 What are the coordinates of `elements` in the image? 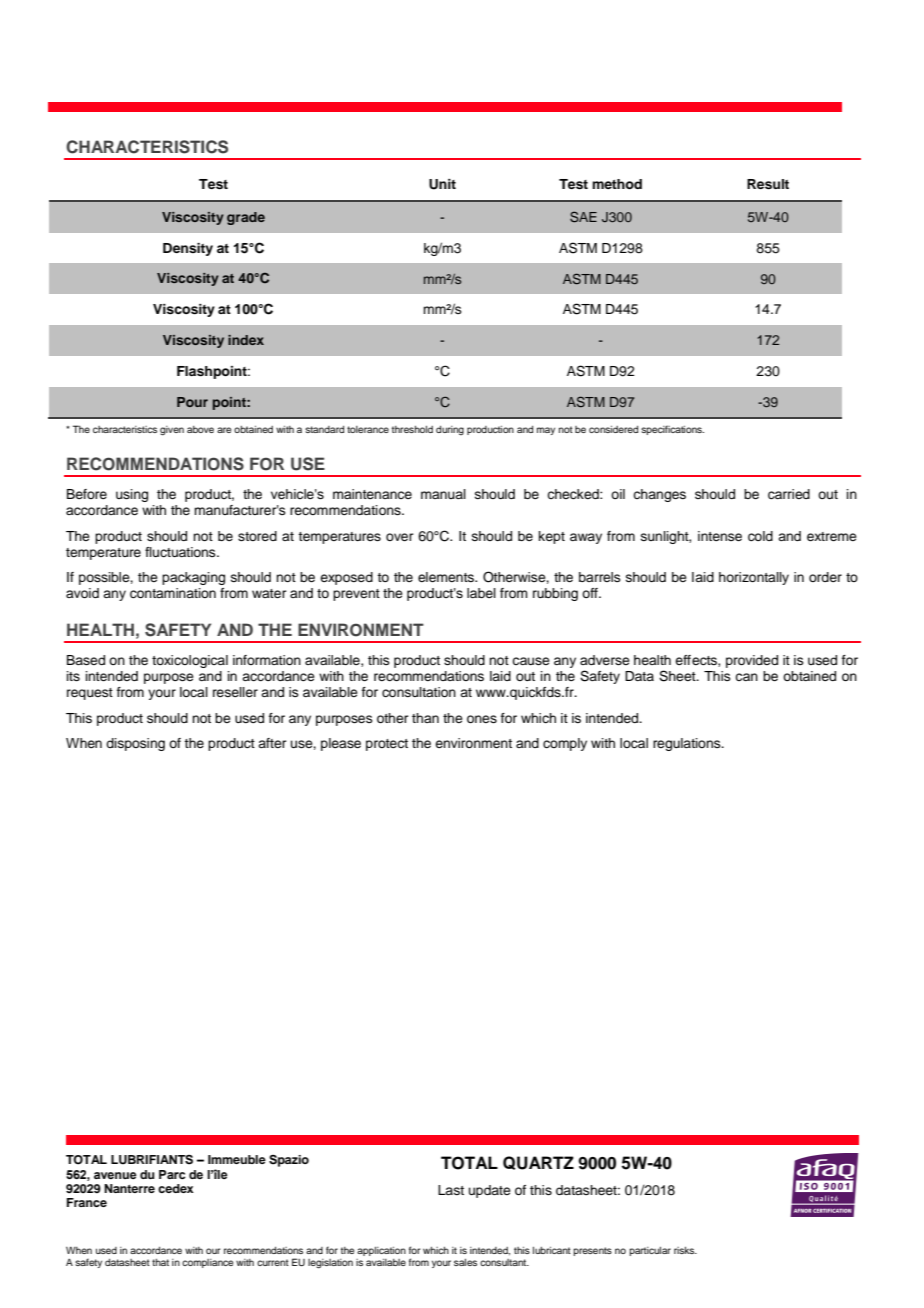 It's located at (447, 577).
